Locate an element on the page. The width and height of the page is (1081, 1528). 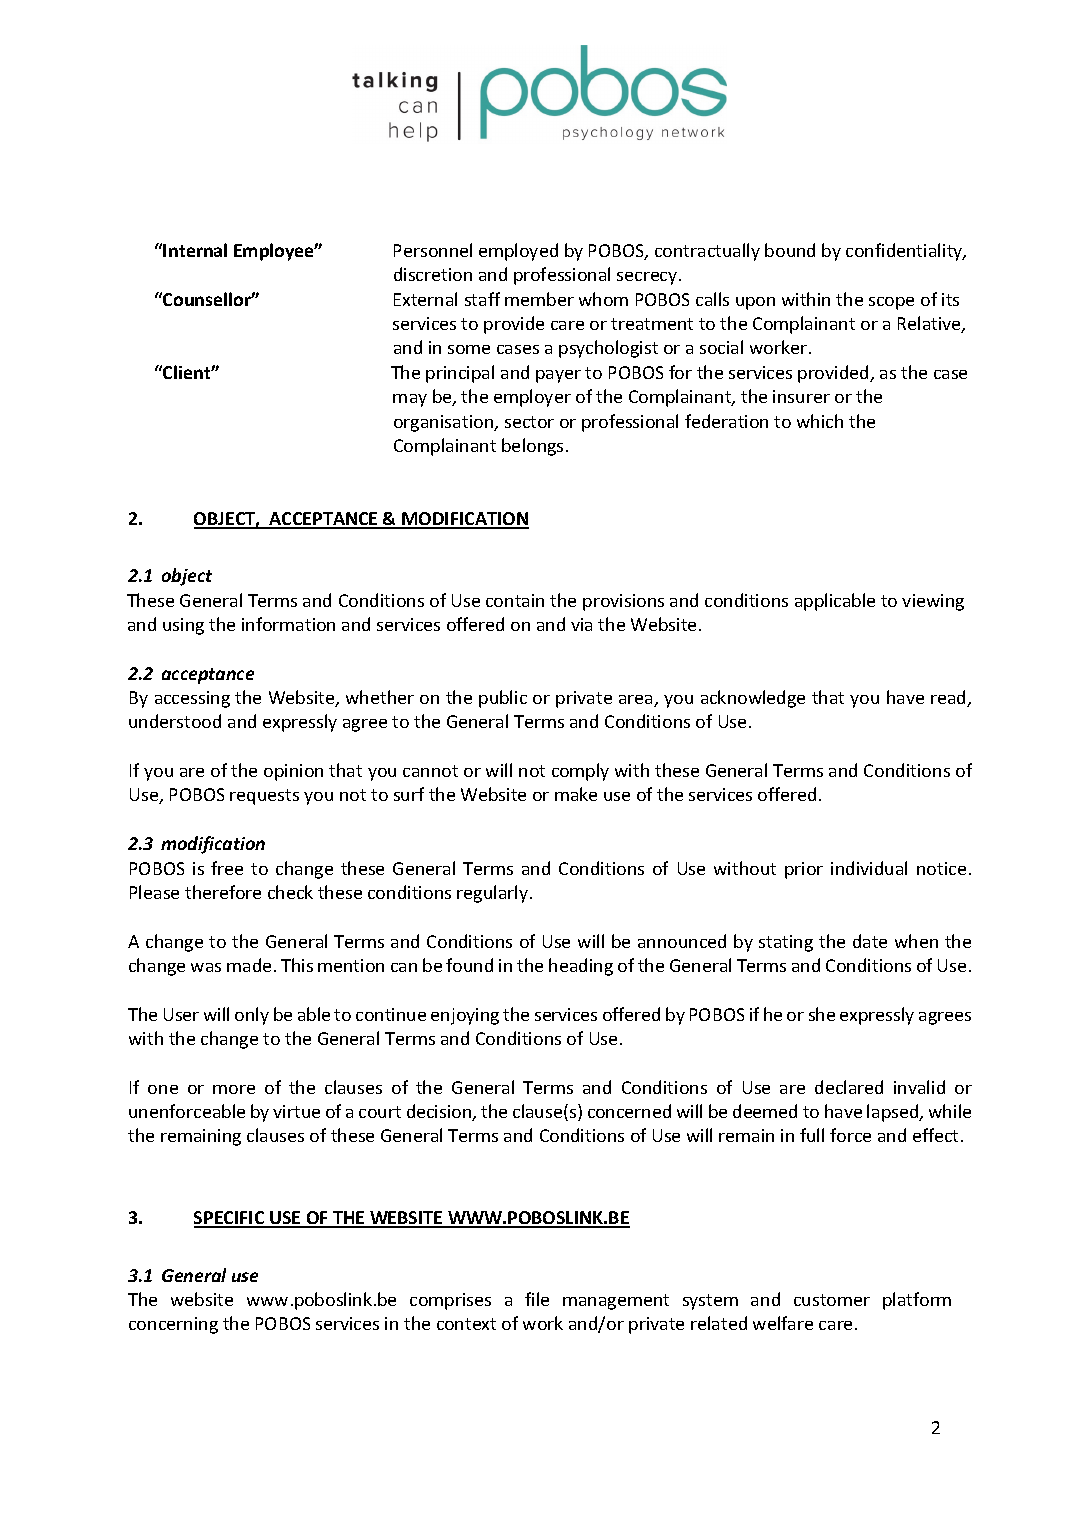
concerning is located at coordinates (173, 1325).
